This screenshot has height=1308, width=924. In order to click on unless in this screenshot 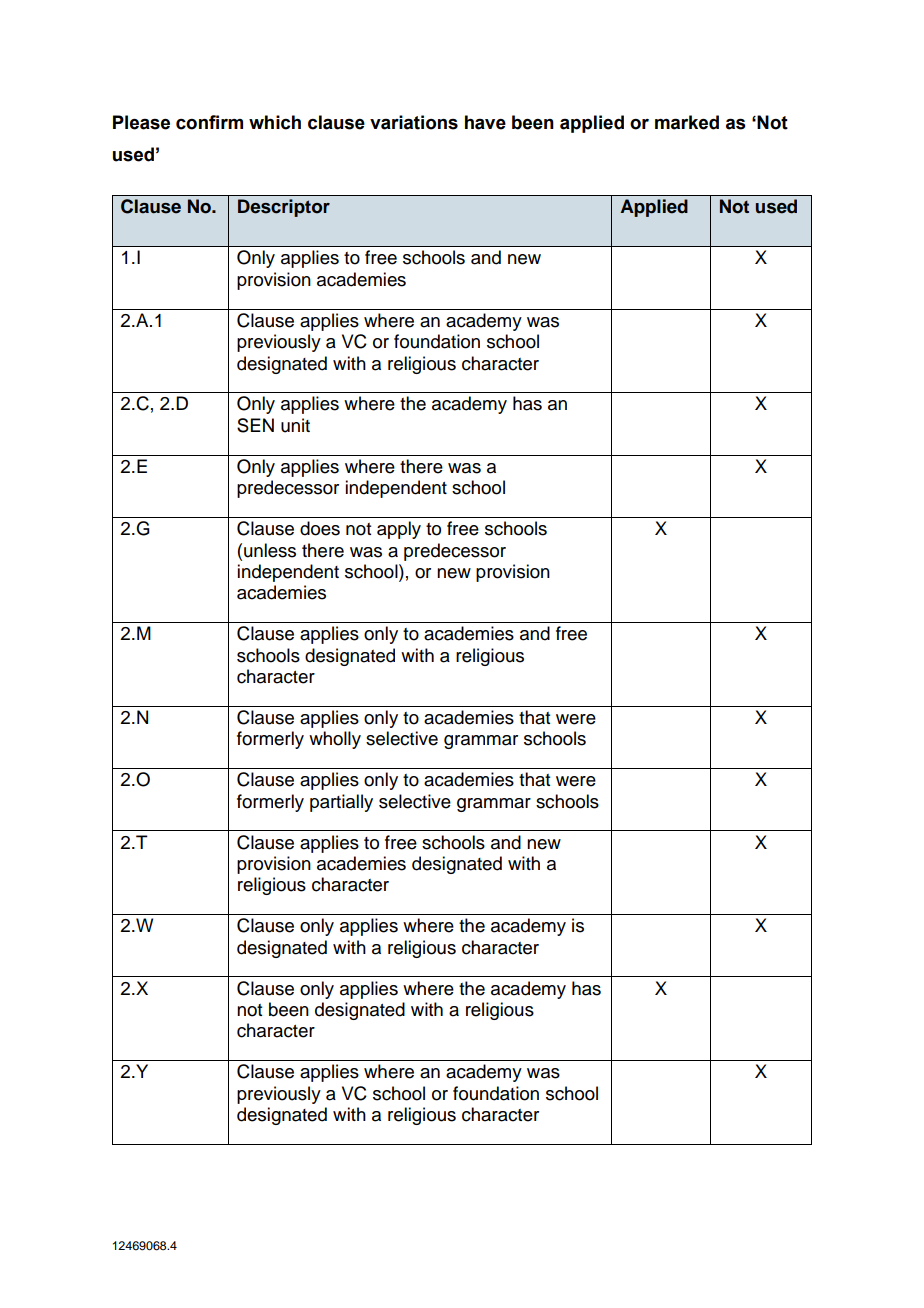, I will do `click(270, 550)`.
